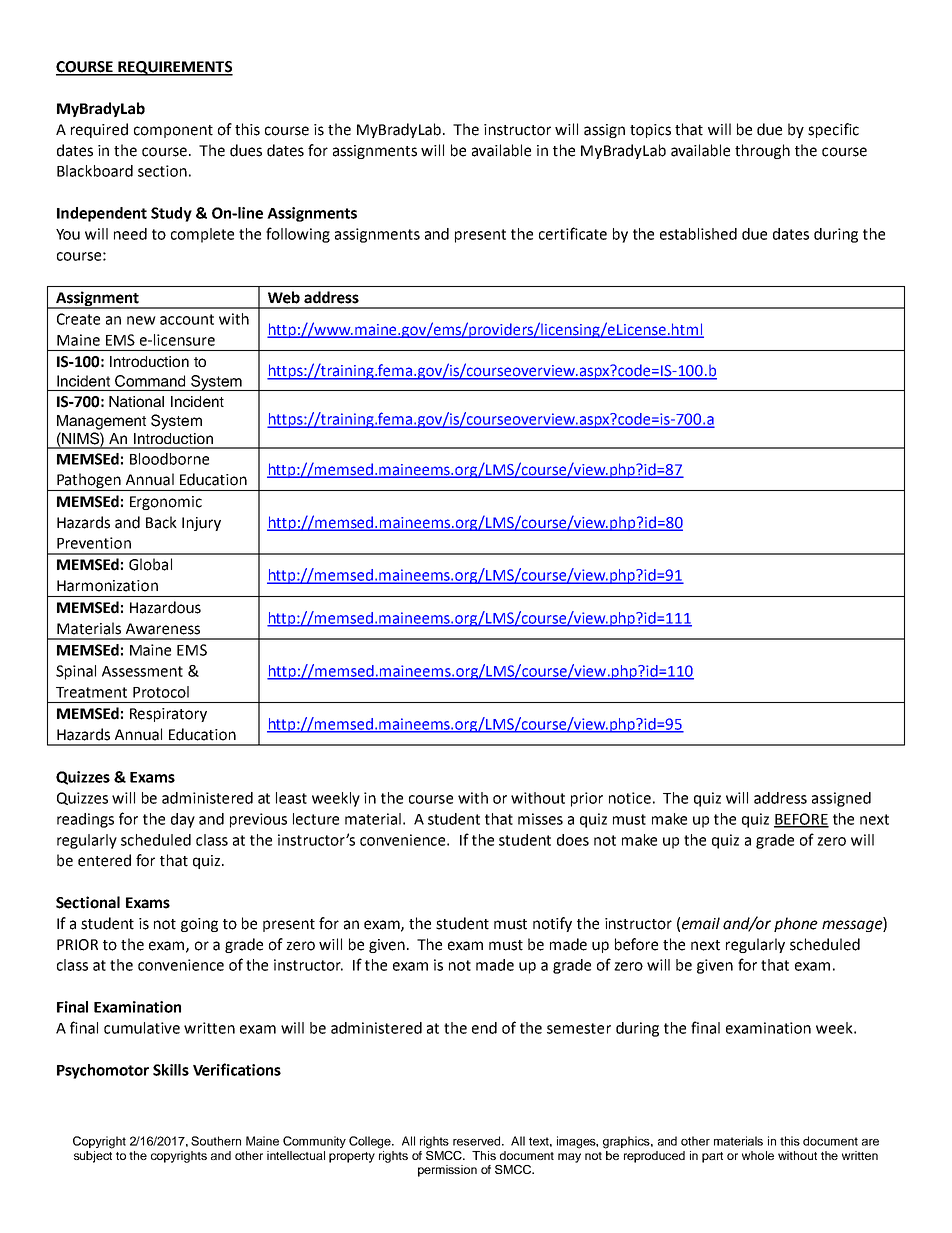 The height and width of the screenshot is (1233, 952). What do you see at coordinates (163, 629) in the screenshot?
I see `Awareness` at bounding box center [163, 629].
